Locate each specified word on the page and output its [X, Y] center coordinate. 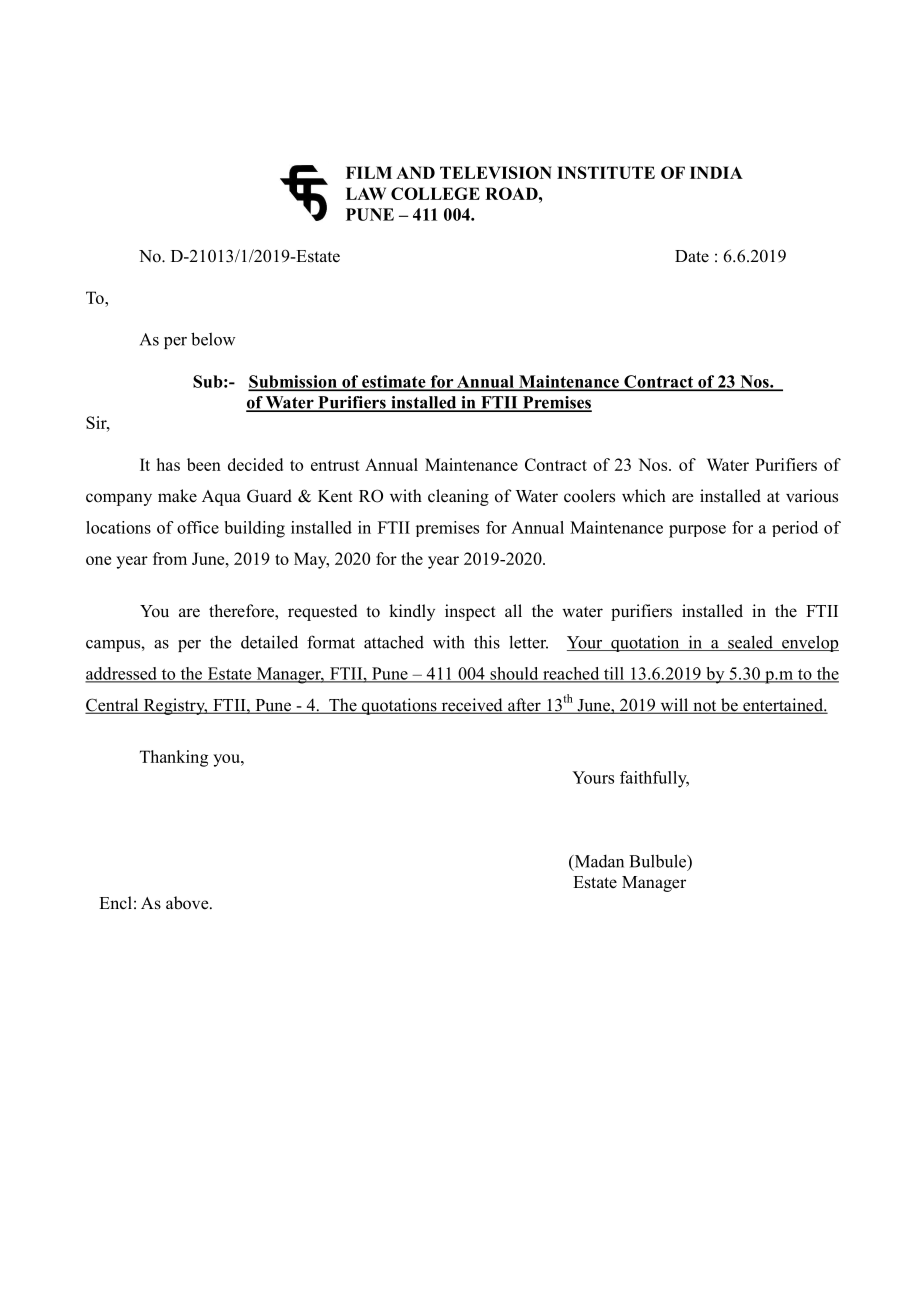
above [188, 903]
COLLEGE [435, 193]
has [168, 464]
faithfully [654, 779]
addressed [122, 674]
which [644, 495]
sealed [750, 643]
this [487, 642]
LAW [366, 193]
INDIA [716, 172]
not [705, 707]
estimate [394, 382]
